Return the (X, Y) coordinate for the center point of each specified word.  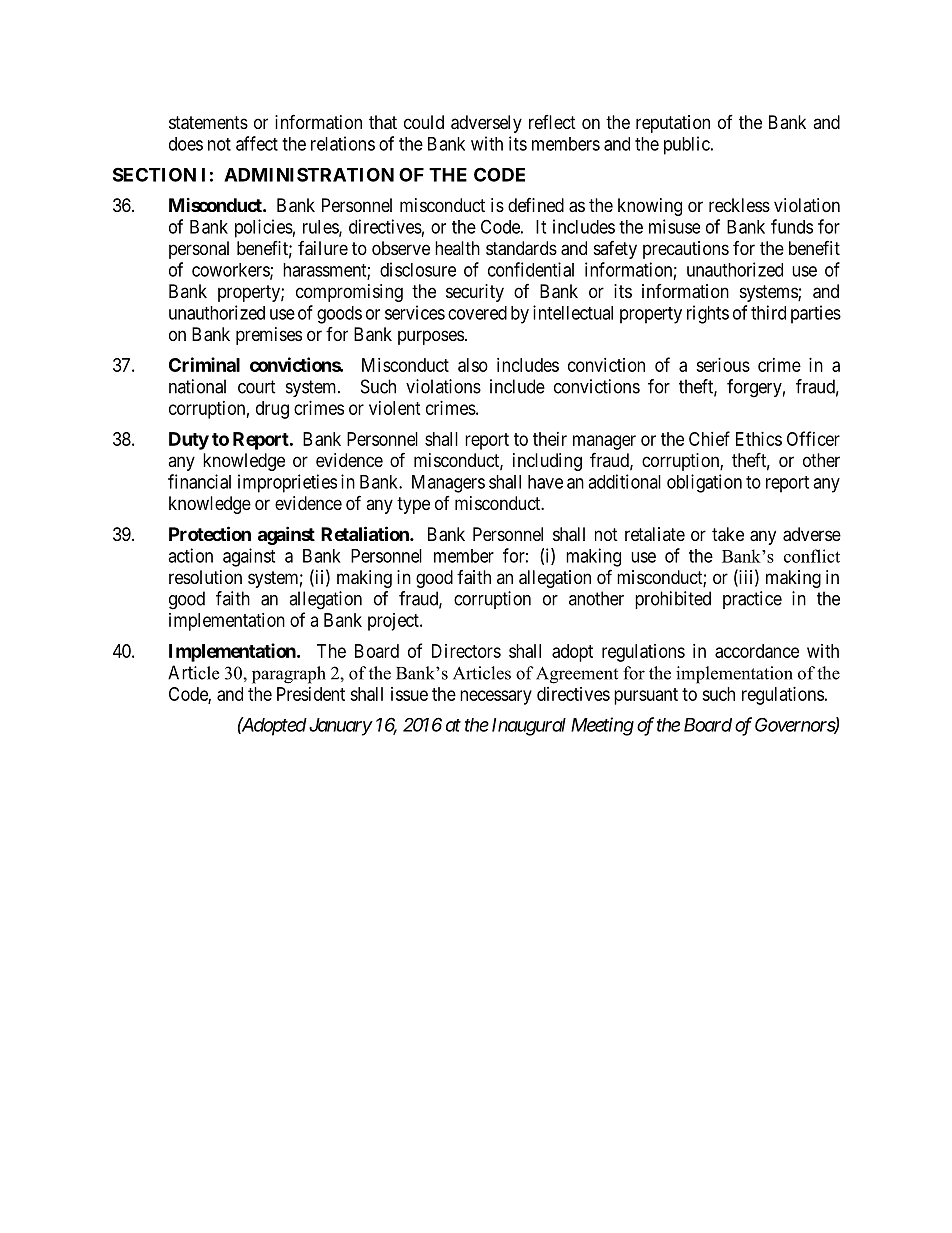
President (311, 694)
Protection (210, 533)
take (728, 534)
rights (708, 314)
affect (257, 143)
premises (269, 336)
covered (477, 313)
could (424, 122)
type (413, 505)
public (687, 145)
